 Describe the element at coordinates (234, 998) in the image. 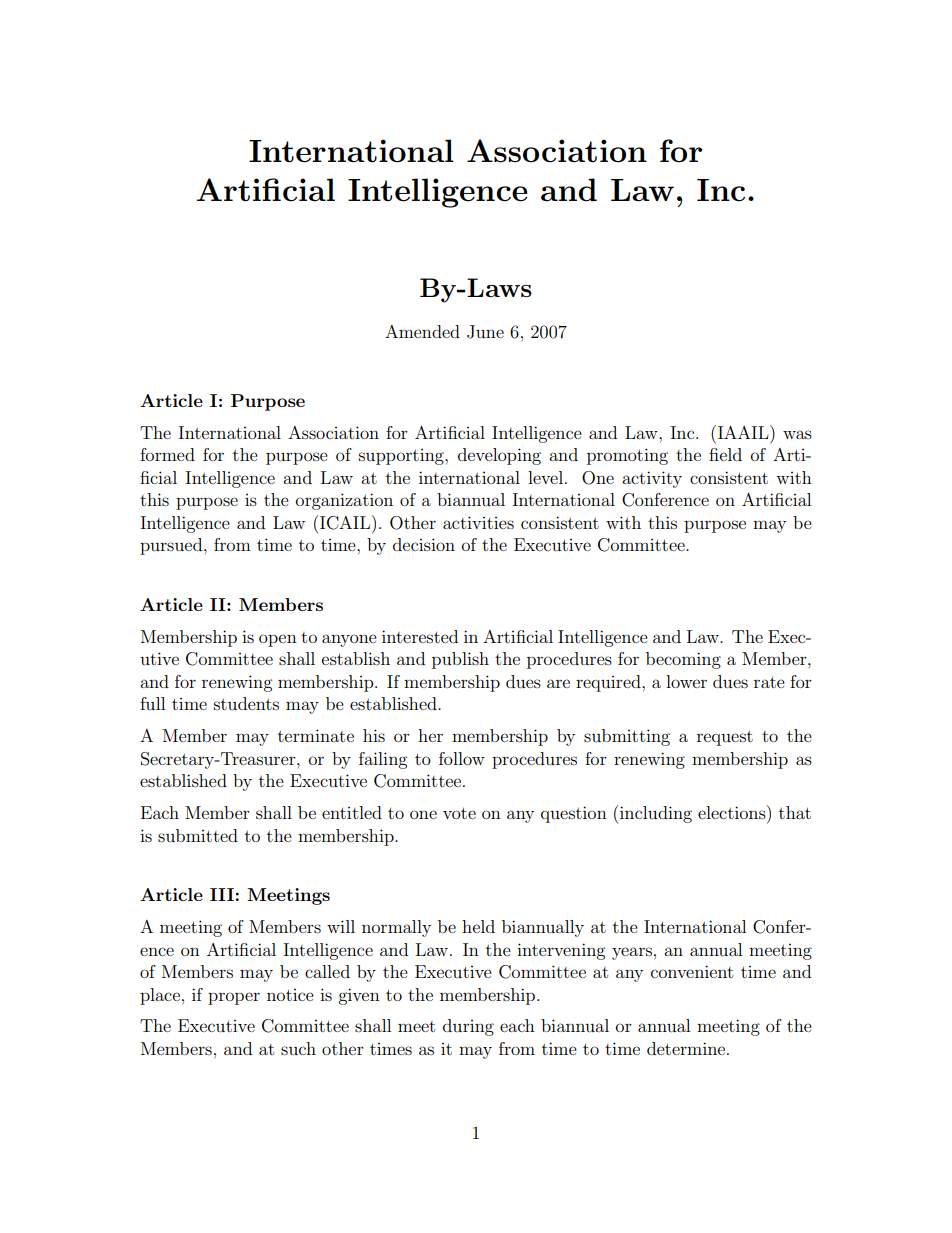

I see `proper` at that location.
